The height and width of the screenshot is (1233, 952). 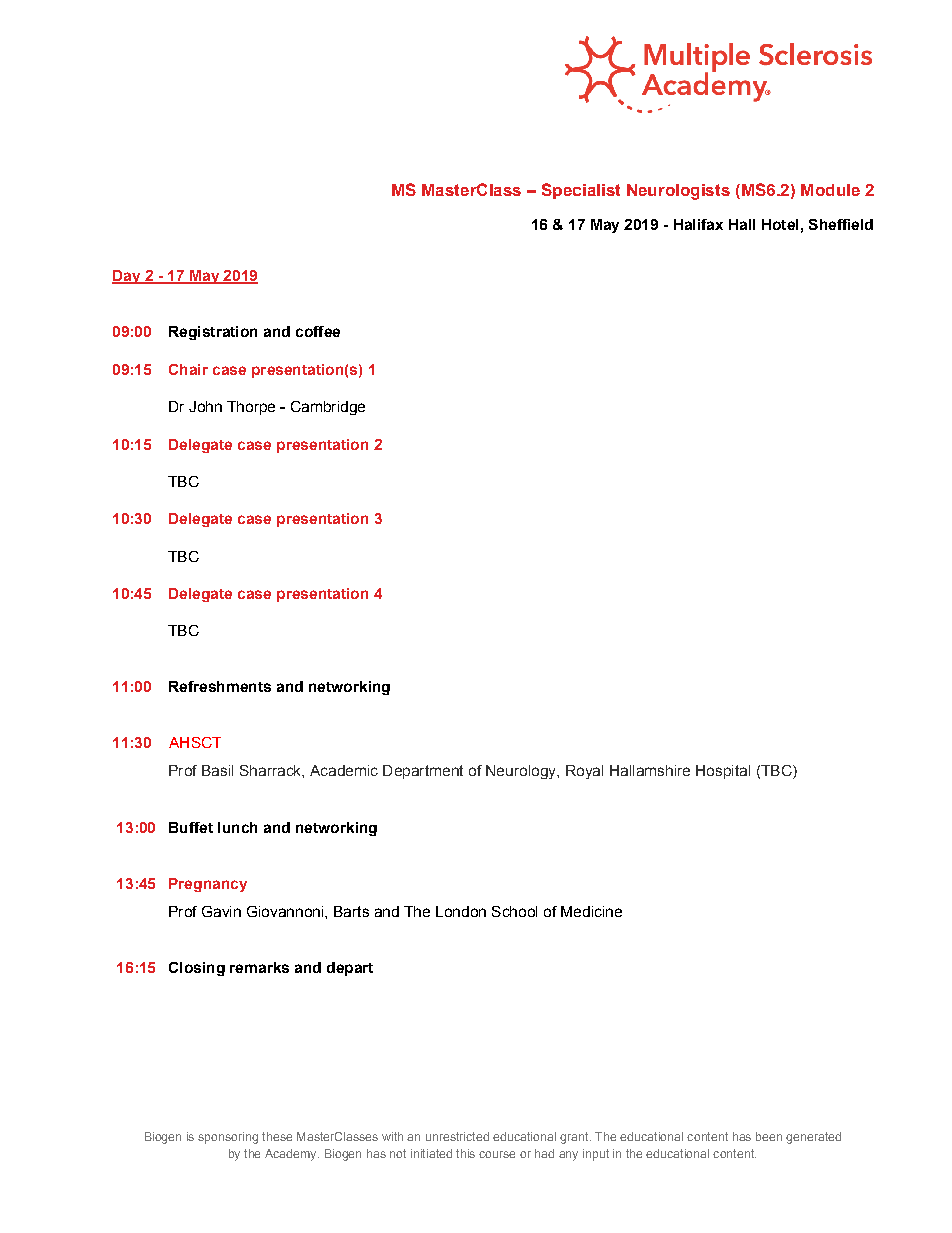 What do you see at coordinates (581, 191) in the screenshot?
I see `Specialist` at bounding box center [581, 191].
